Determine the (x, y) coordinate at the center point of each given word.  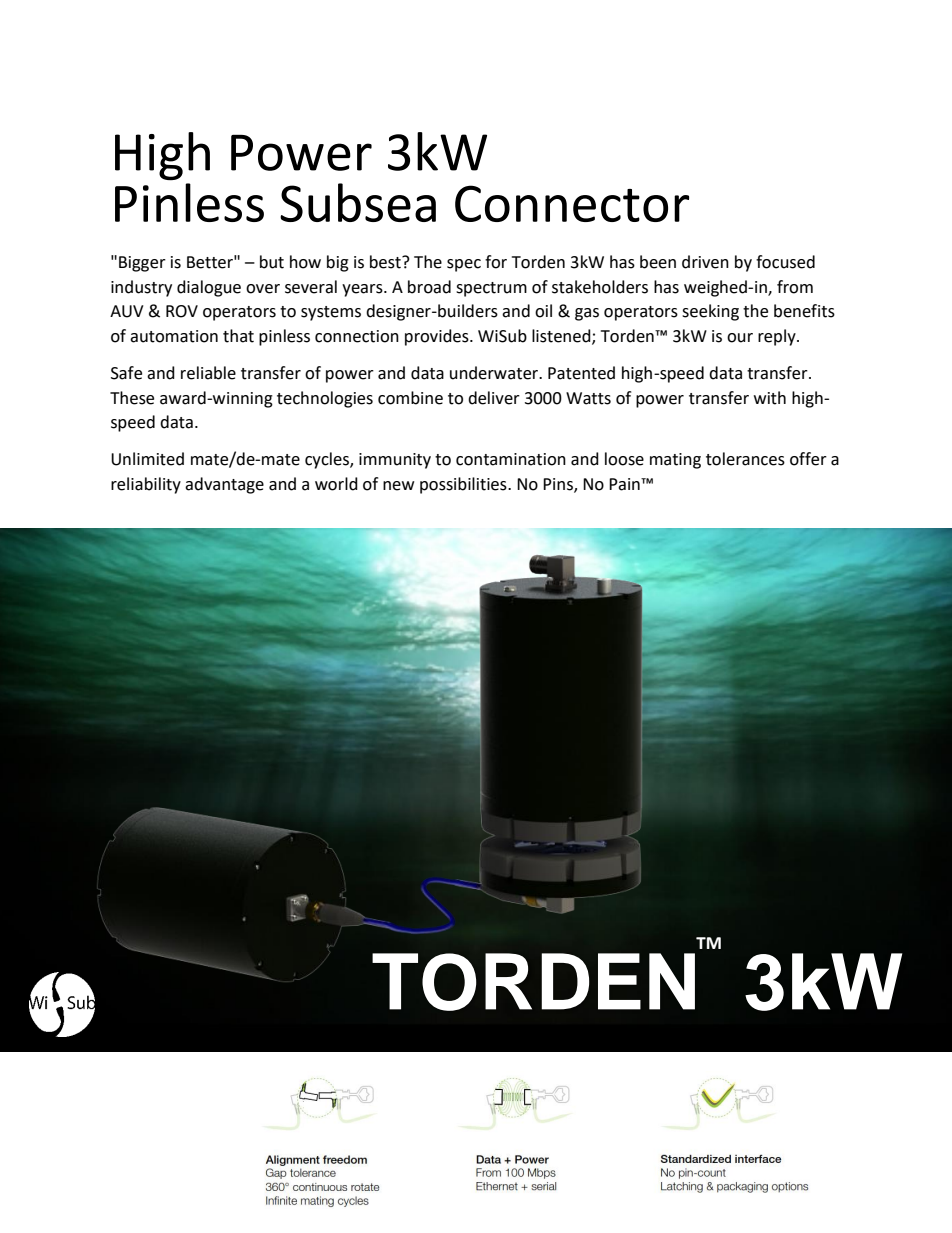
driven (705, 262)
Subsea (358, 202)
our (740, 338)
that (238, 336)
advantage (224, 485)
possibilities (464, 485)
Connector (572, 203)
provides (438, 337)
